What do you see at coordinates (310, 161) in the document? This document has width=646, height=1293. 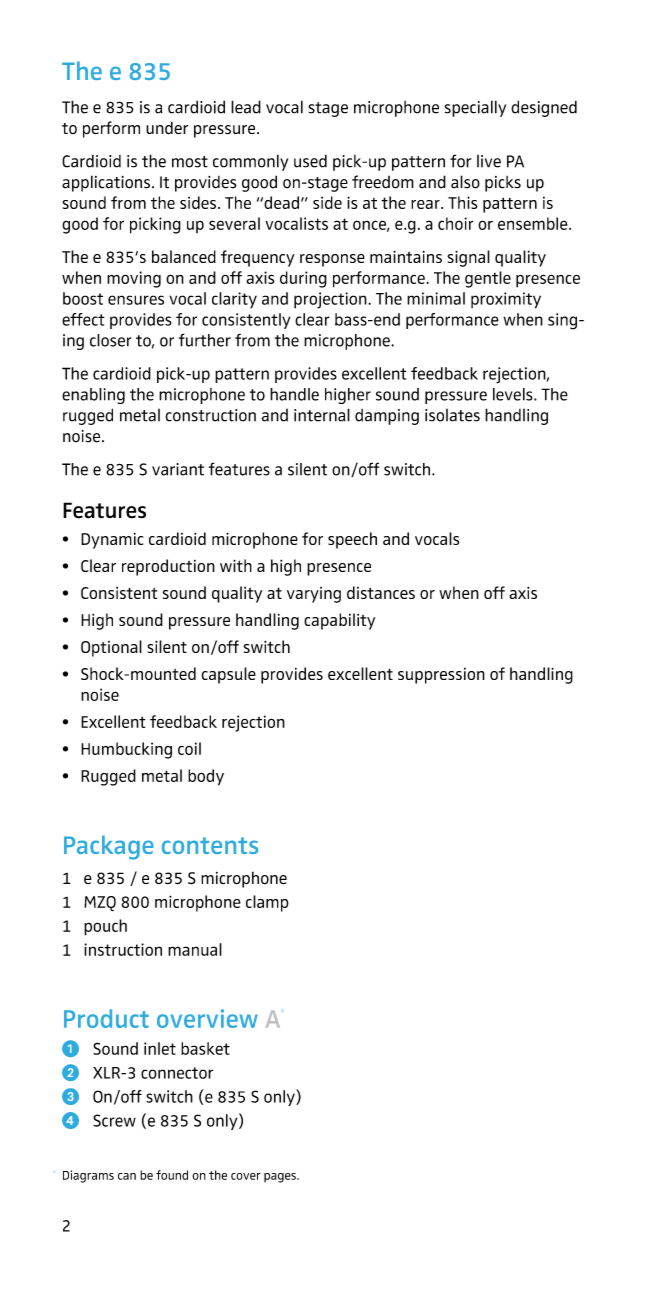 I see `used` at bounding box center [310, 161].
